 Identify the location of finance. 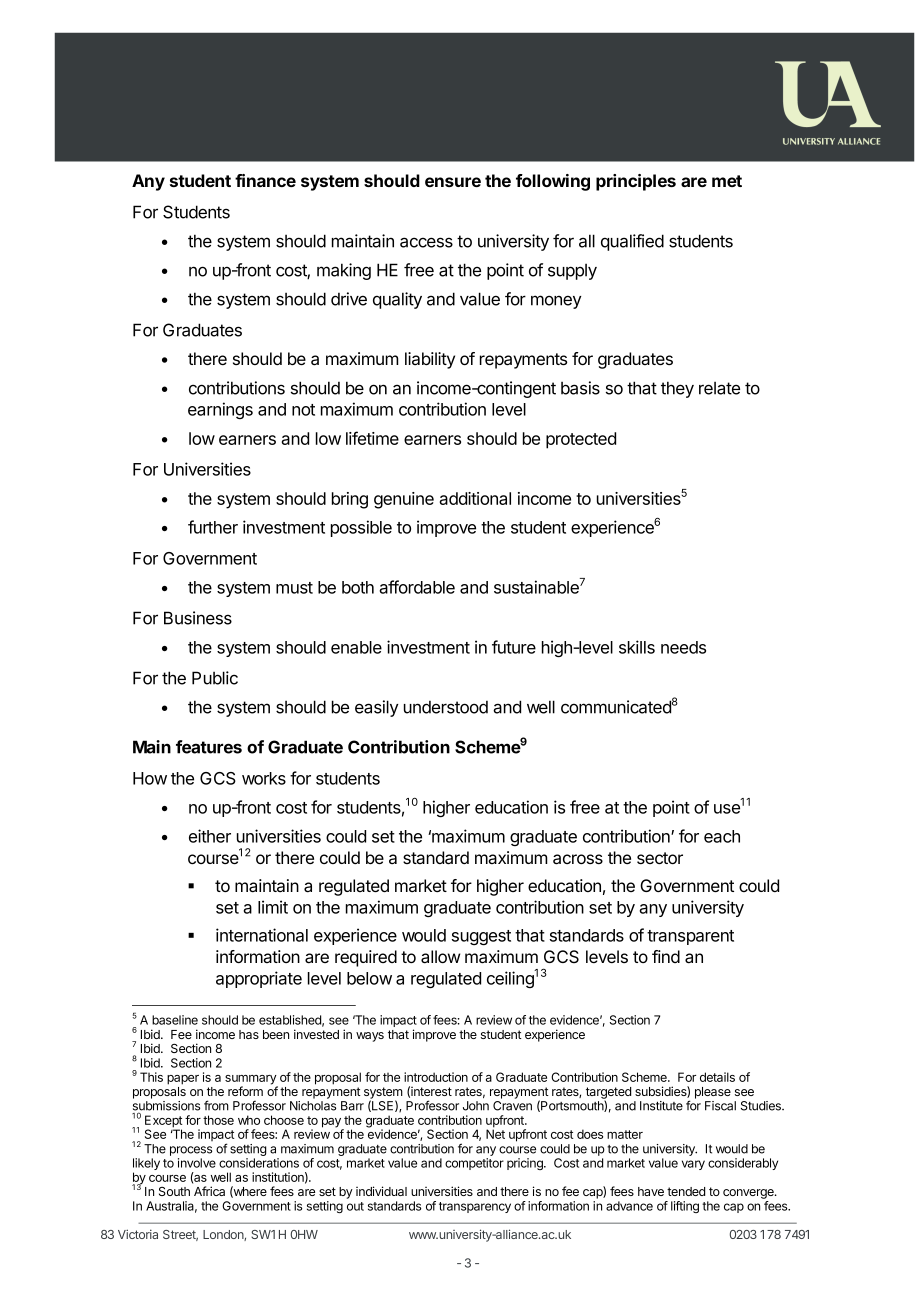
(265, 180).
